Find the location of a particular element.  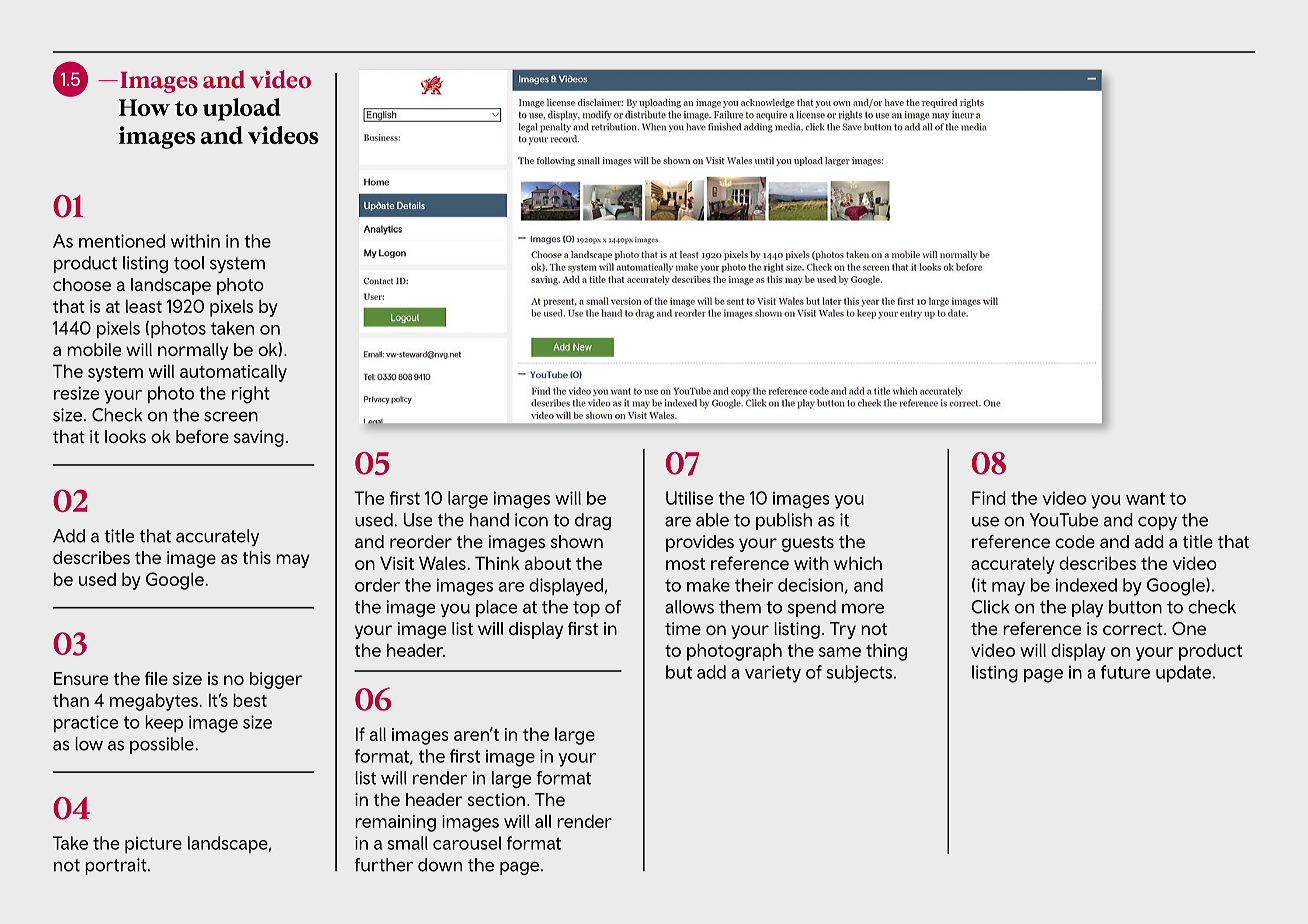

tool is located at coordinates (189, 263).
